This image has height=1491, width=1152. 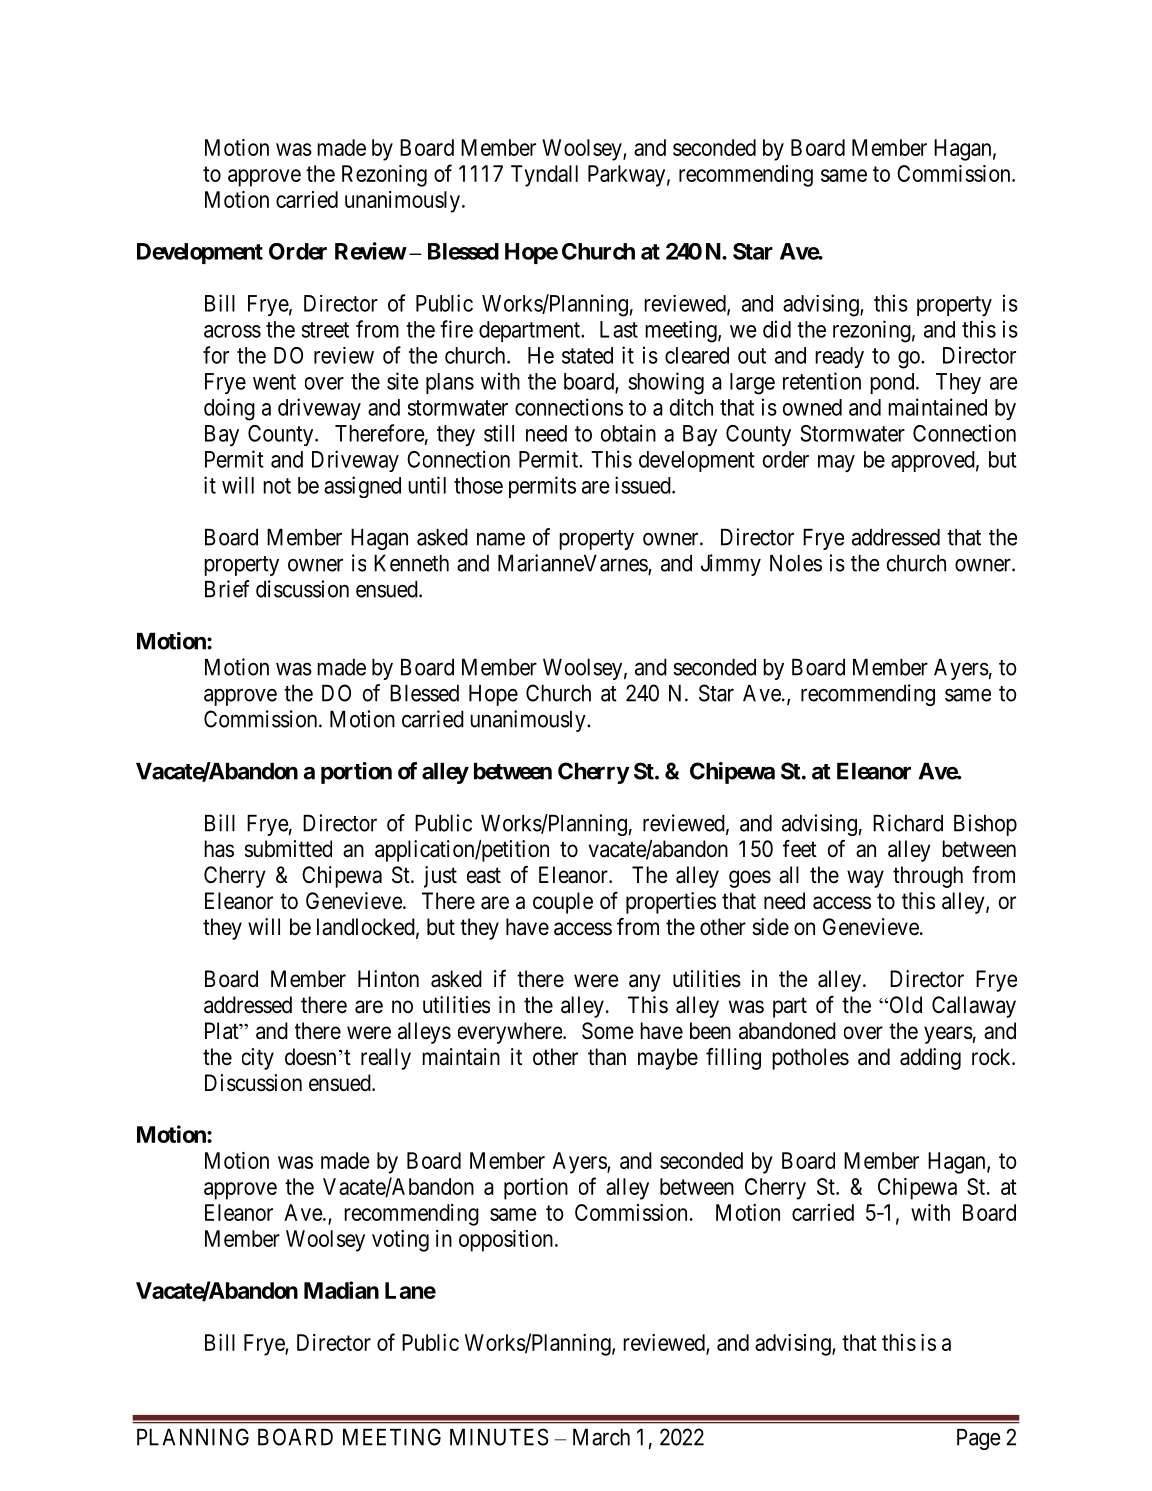 What do you see at coordinates (563, 903) in the image?
I see `couple` at bounding box center [563, 903].
